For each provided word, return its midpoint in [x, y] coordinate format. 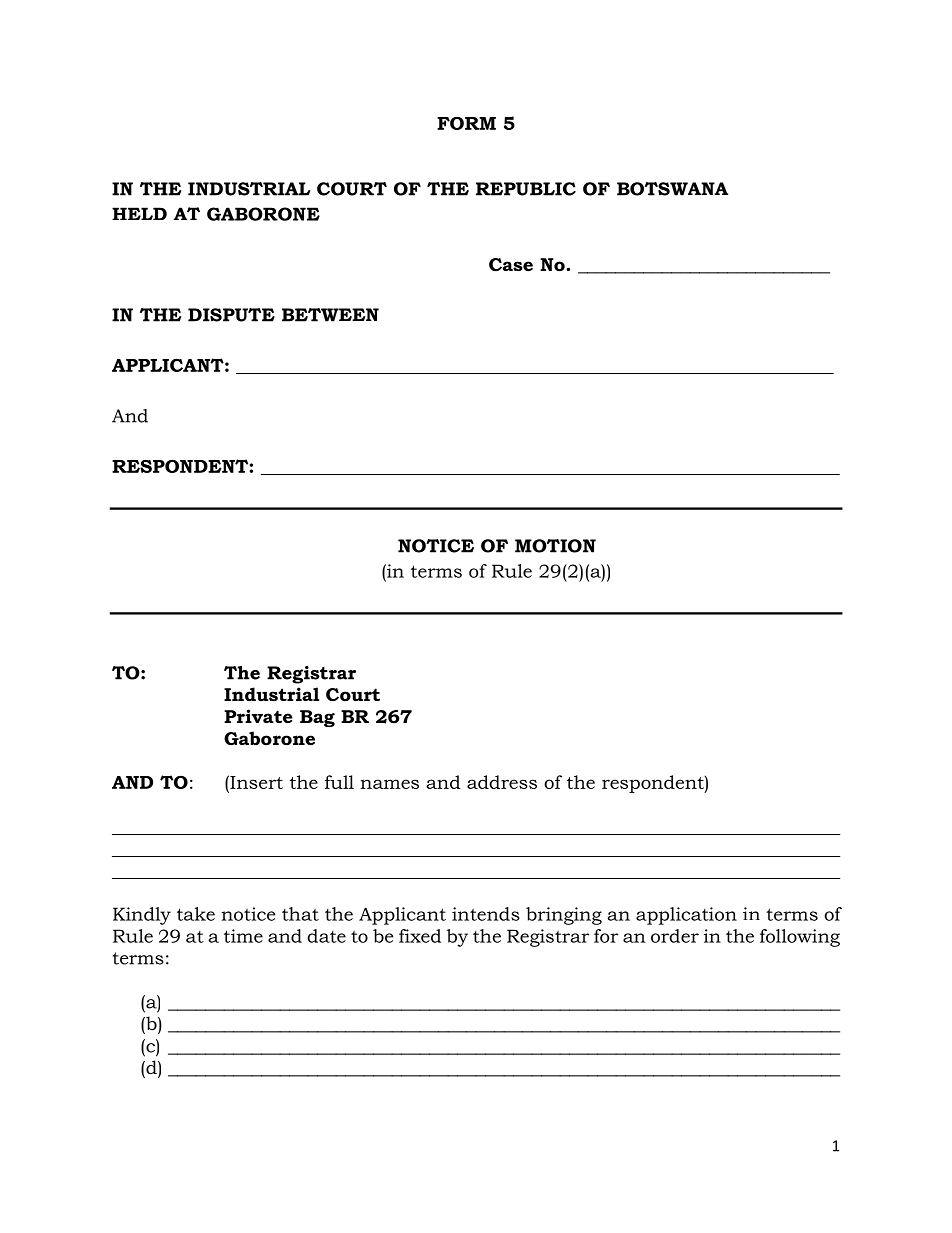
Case [511, 265]
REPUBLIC [526, 189]
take [196, 914]
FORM [466, 123]
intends [486, 914]
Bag [317, 718]
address [502, 782]
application [686, 916]
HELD [139, 213]
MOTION [555, 546]
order [675, 936]
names [389, 784]
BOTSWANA [672, 189]
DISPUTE [231, 315]
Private [258, 716]
